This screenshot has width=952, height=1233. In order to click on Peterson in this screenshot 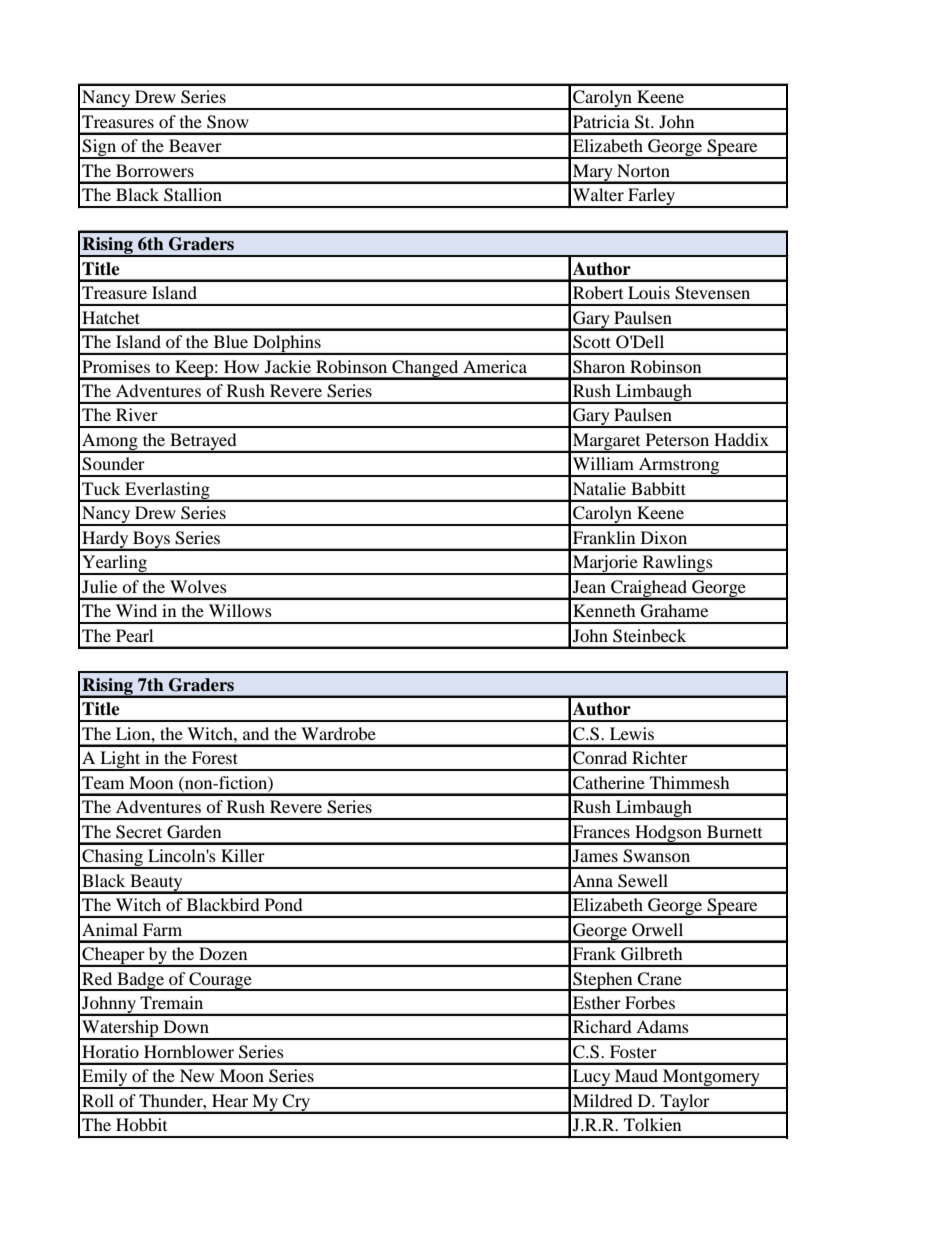, I will do `click(677, 439)`.
